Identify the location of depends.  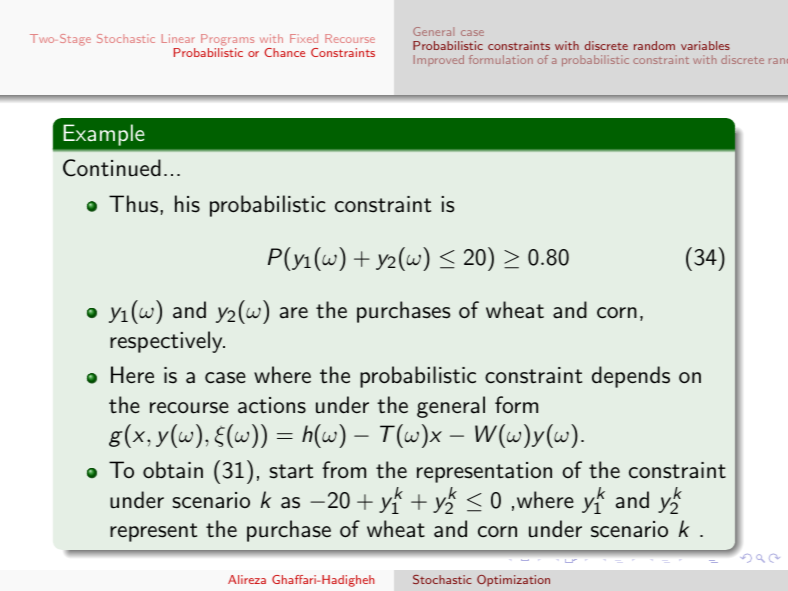
(631, 377).
